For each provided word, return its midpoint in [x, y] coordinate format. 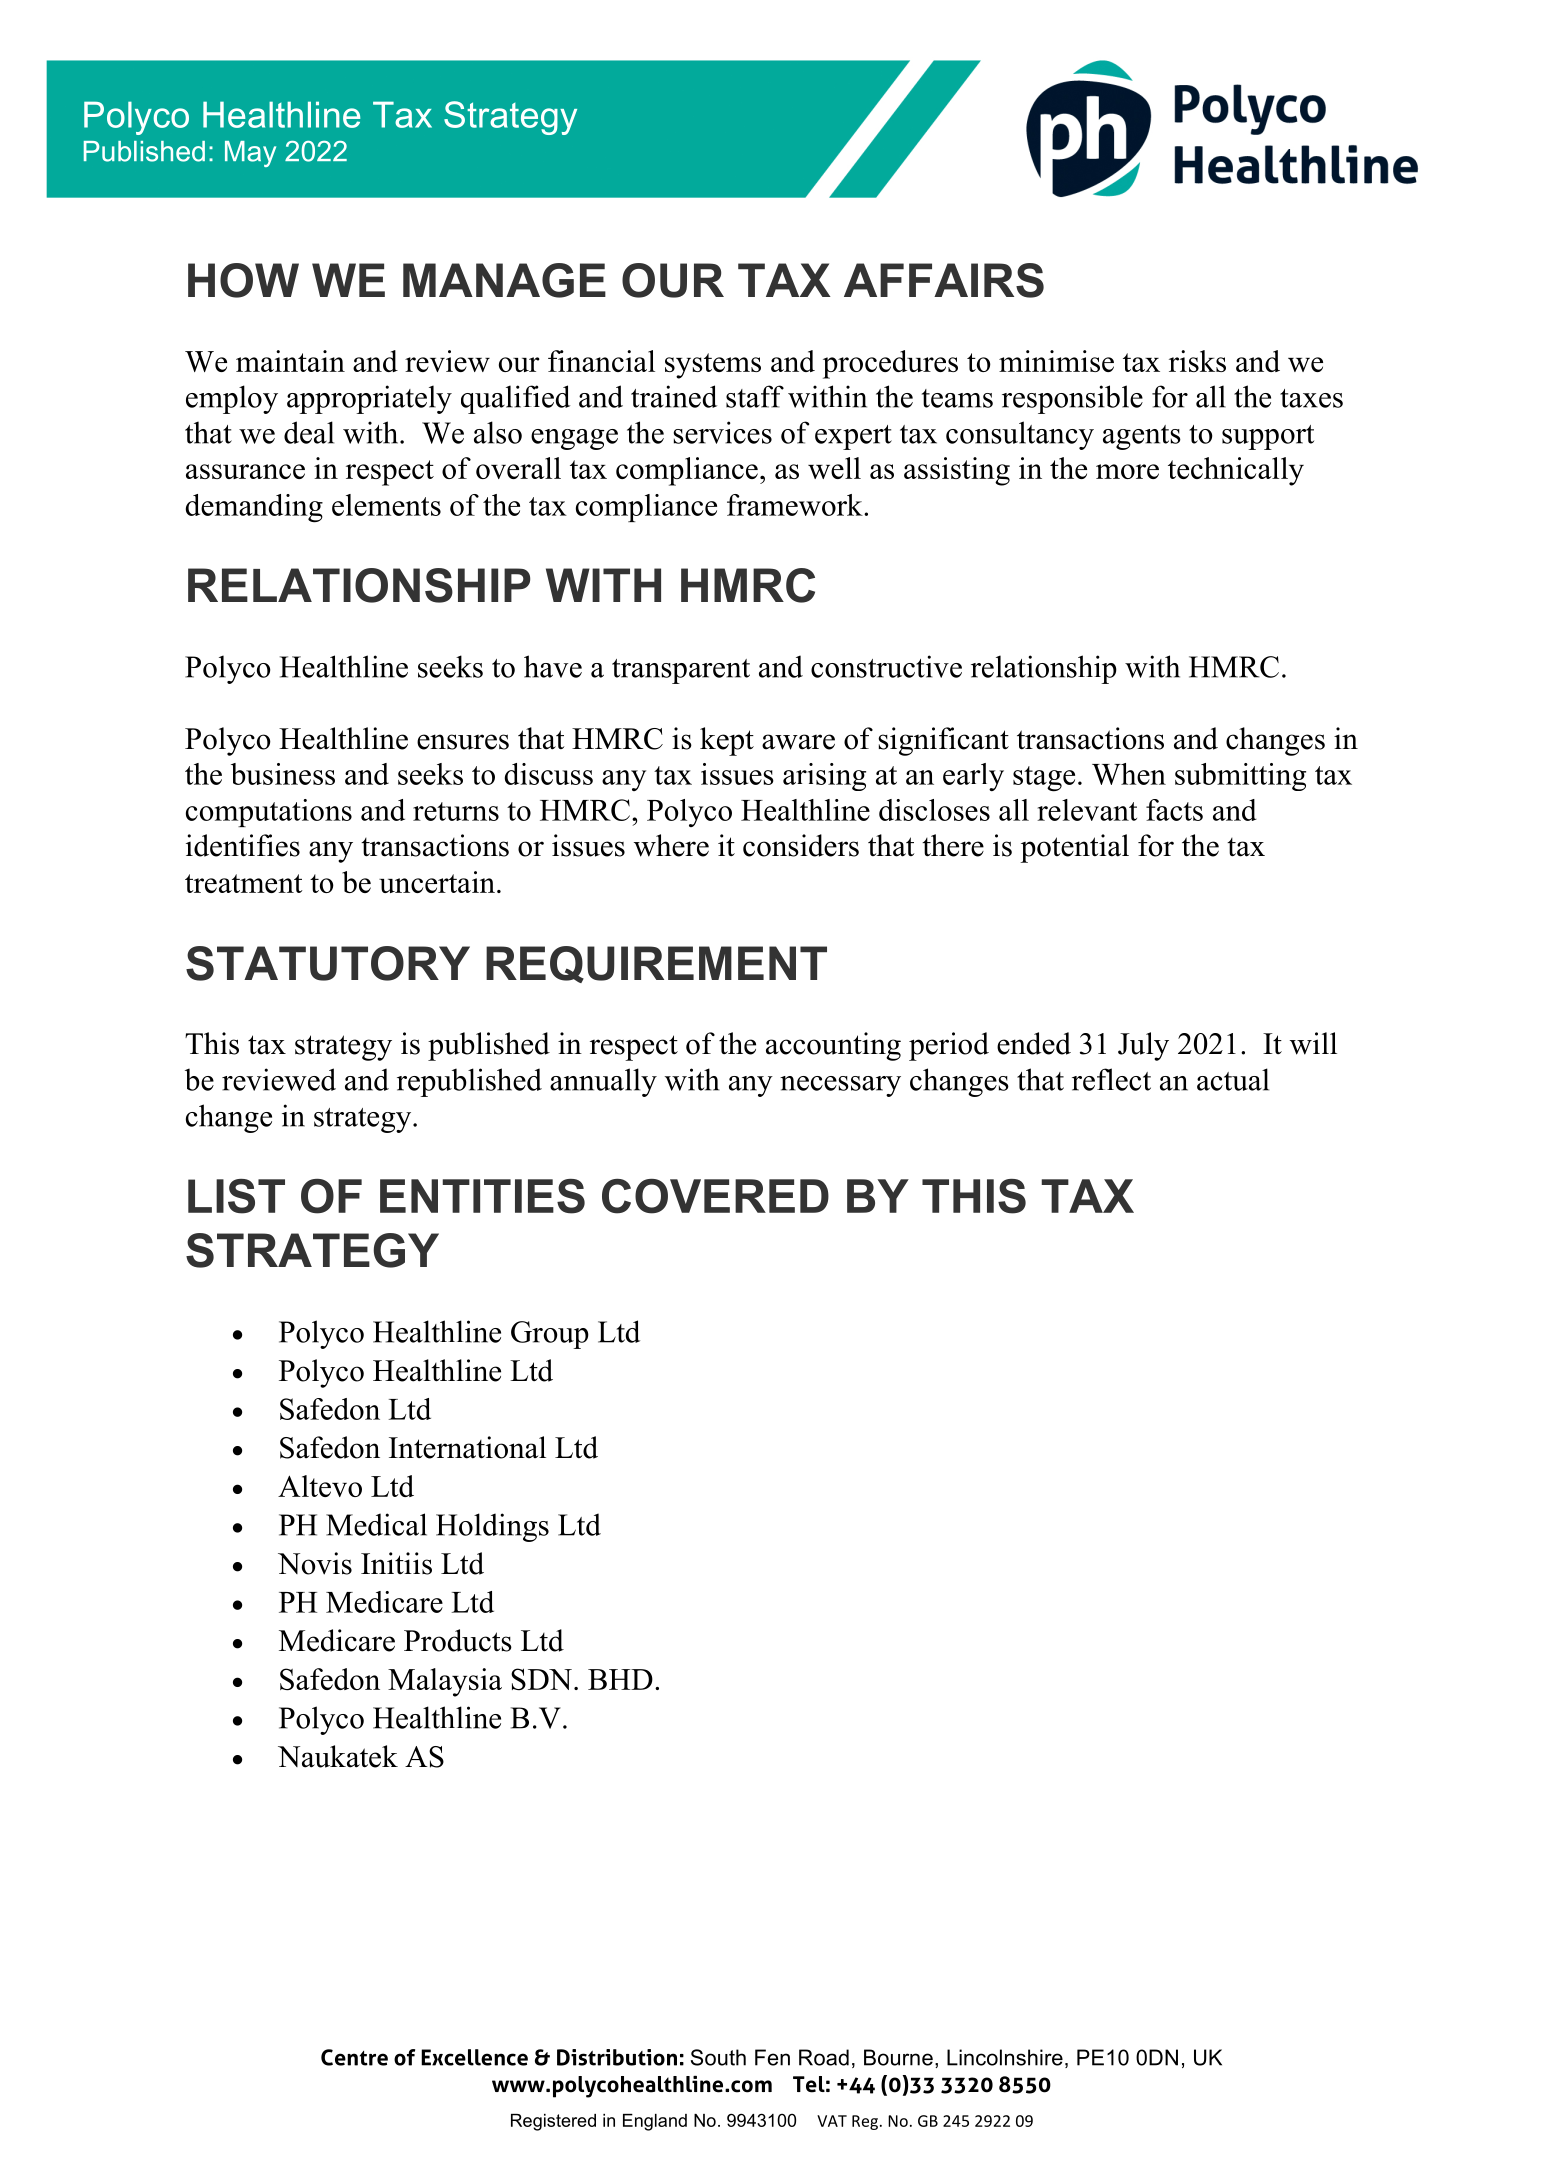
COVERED [715, 1196]
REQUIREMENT [656, 964]
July [1143, 1046]
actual [1233, 1079]
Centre [354, 2057]
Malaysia [445, 1682]
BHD [620, 1679]
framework [796, 505]
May [250, 154]
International [467, 1447]
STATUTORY [328, 963]
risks [1197, 361]
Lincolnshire [1005, 2057]
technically [1236, 471]
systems [713, 366]
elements [386, 505]
